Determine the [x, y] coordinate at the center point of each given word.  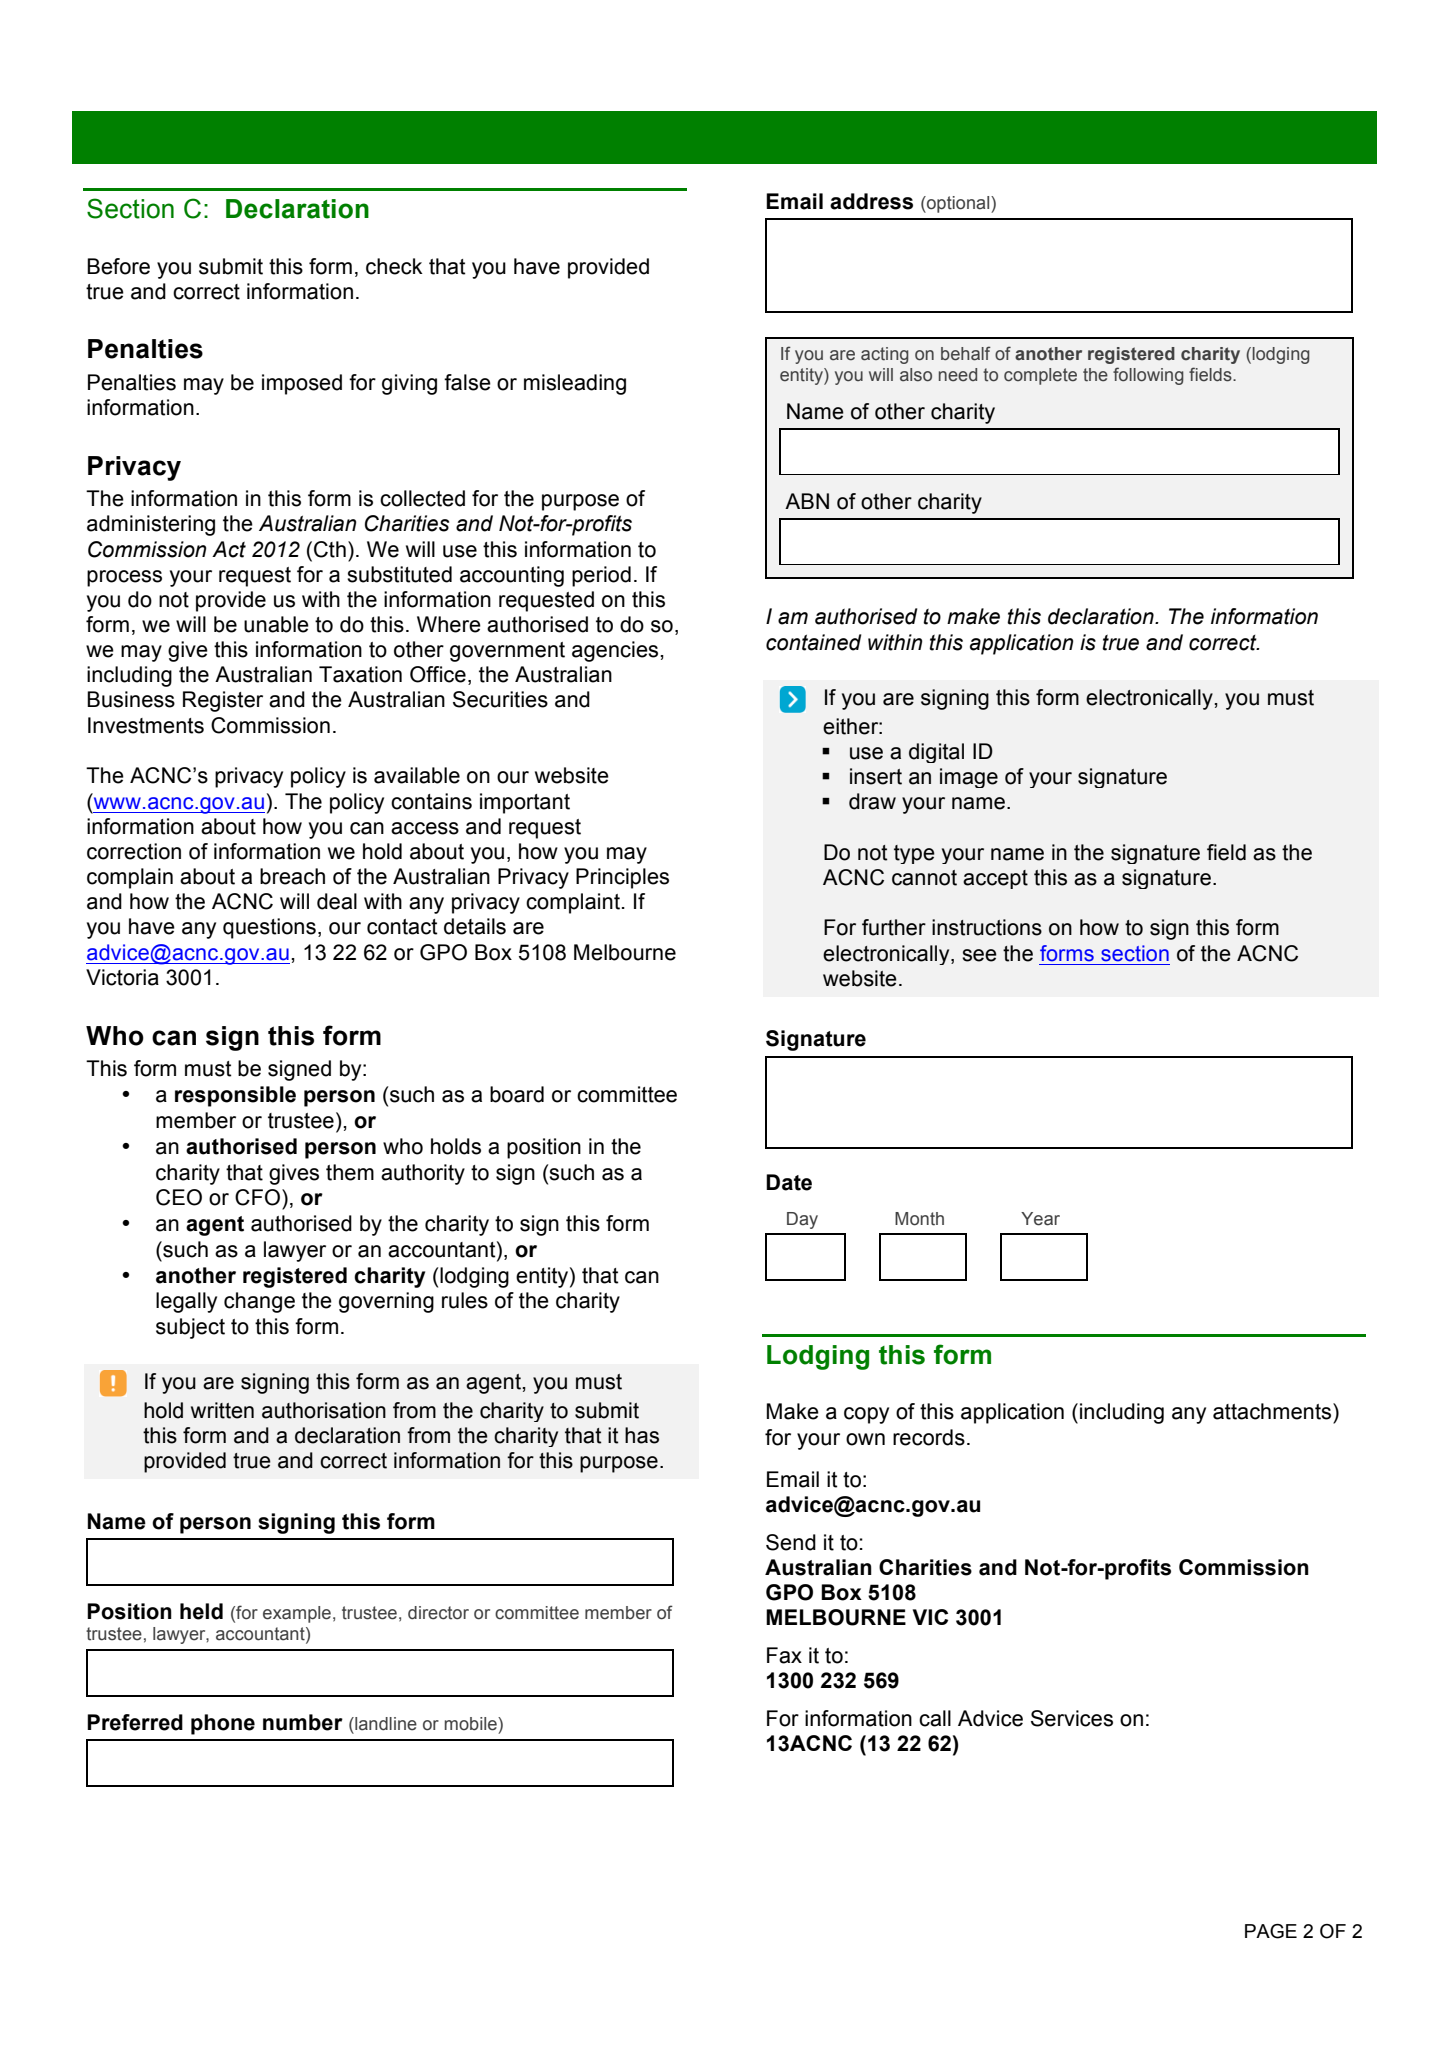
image [969, 778]
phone [223, 1724]
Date [789, 1182]
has [642, 1435]
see [979, 955]
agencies [616, 651]
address [871, 201]
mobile [472, 1724]
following [1148, 376]
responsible [235, 1096]
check [394, 266]
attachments [1273, 1411]
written [222, 1410]
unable [276, 624]
